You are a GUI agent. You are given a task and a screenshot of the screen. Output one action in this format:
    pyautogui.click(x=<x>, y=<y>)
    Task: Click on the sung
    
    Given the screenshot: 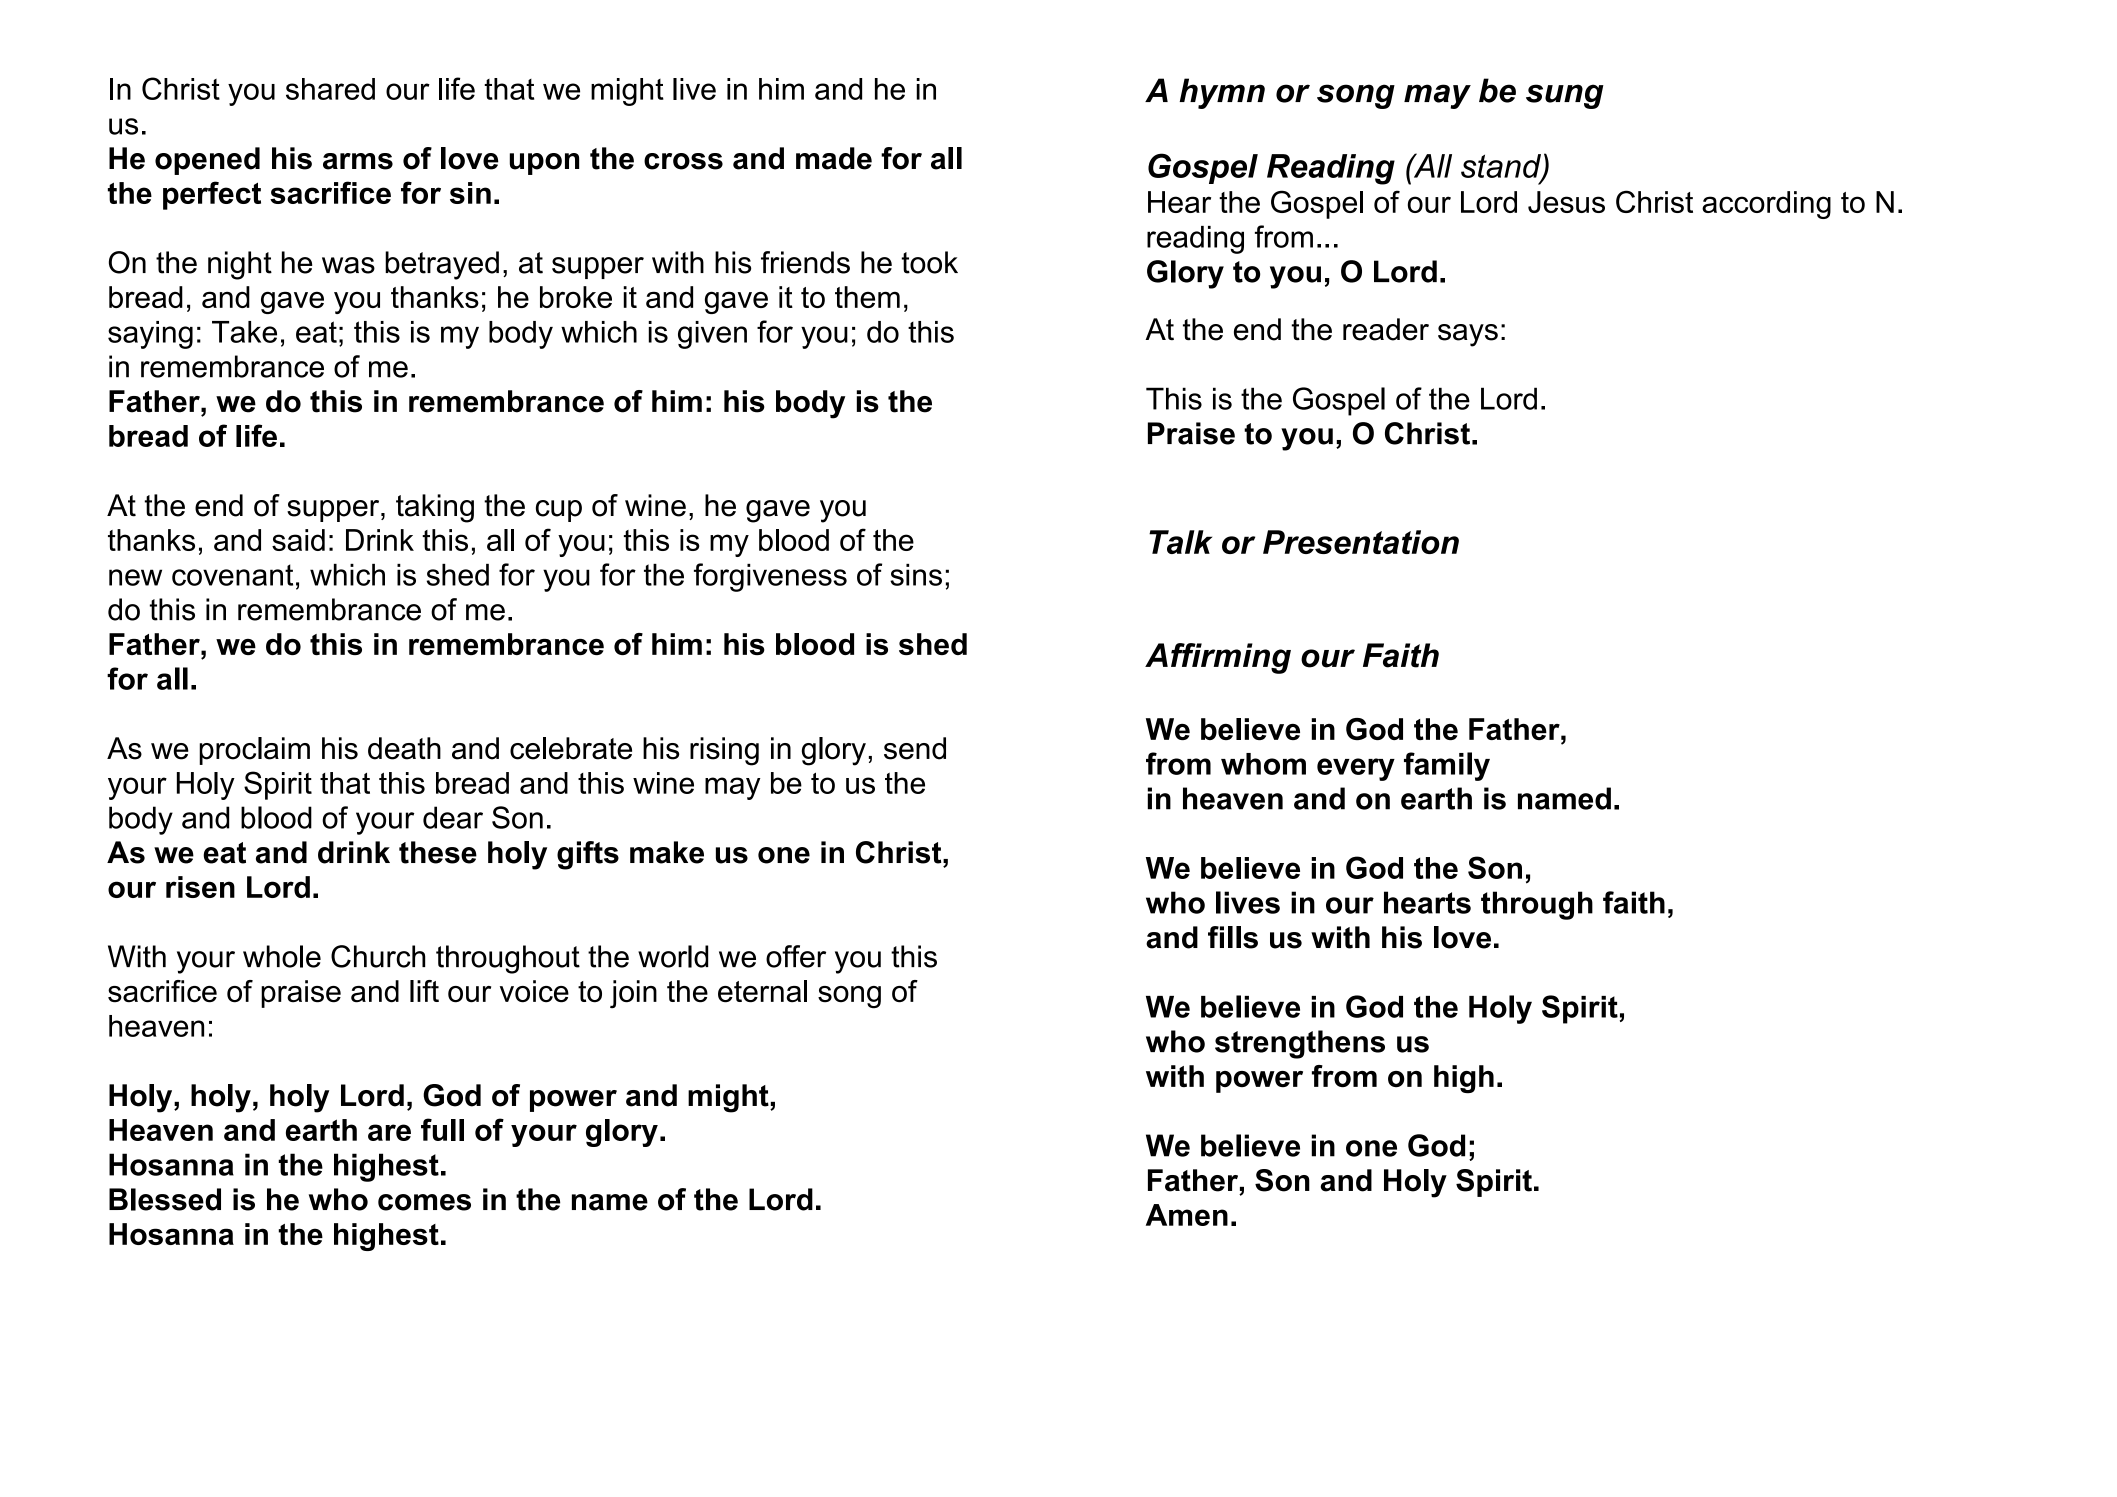 What is the action you would take?
    pyautogui.click(x=1565, y=96)
